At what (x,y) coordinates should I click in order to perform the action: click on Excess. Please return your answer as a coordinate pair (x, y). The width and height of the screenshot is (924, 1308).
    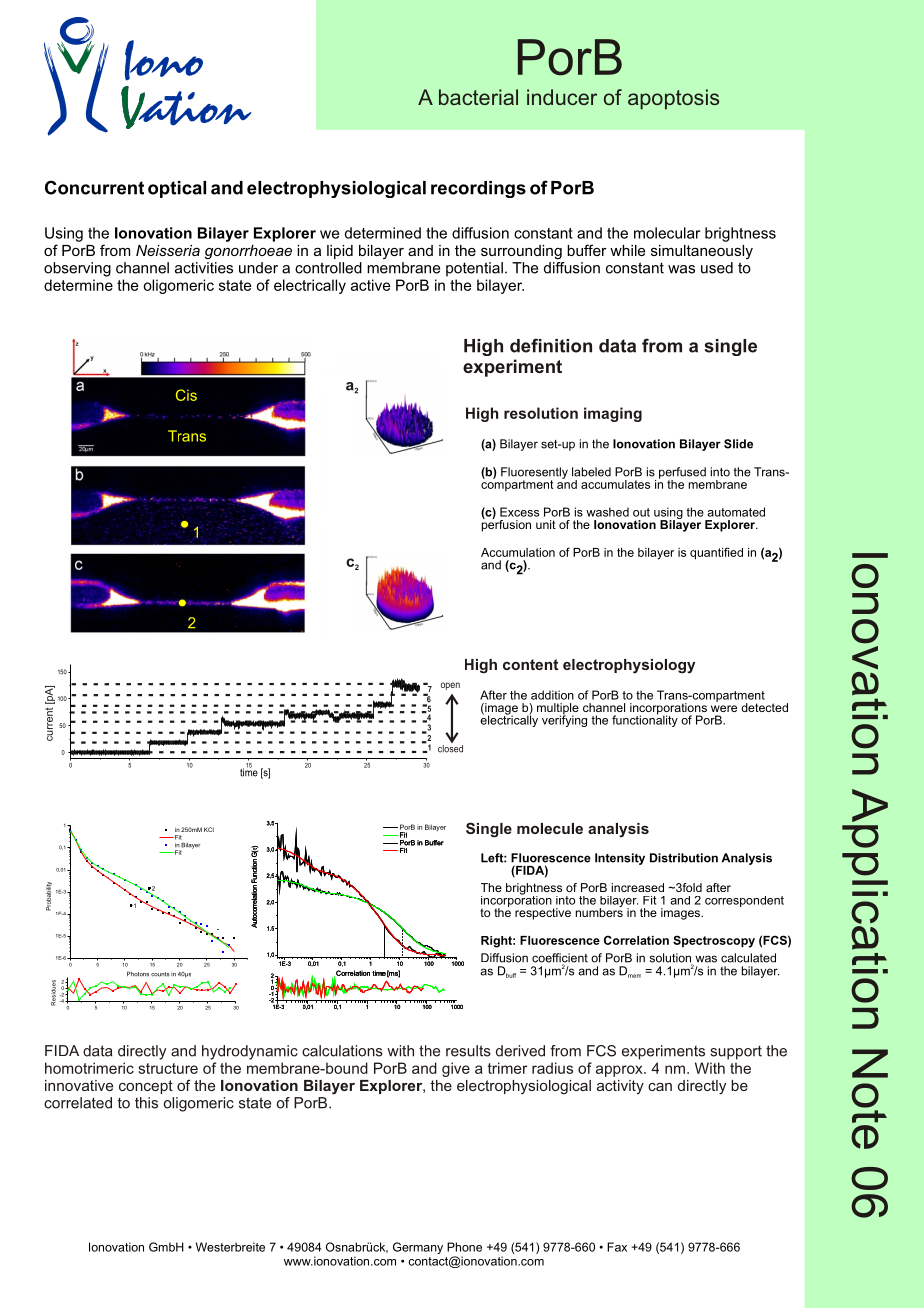
    Looking at the image, I should click on (519, 512).
